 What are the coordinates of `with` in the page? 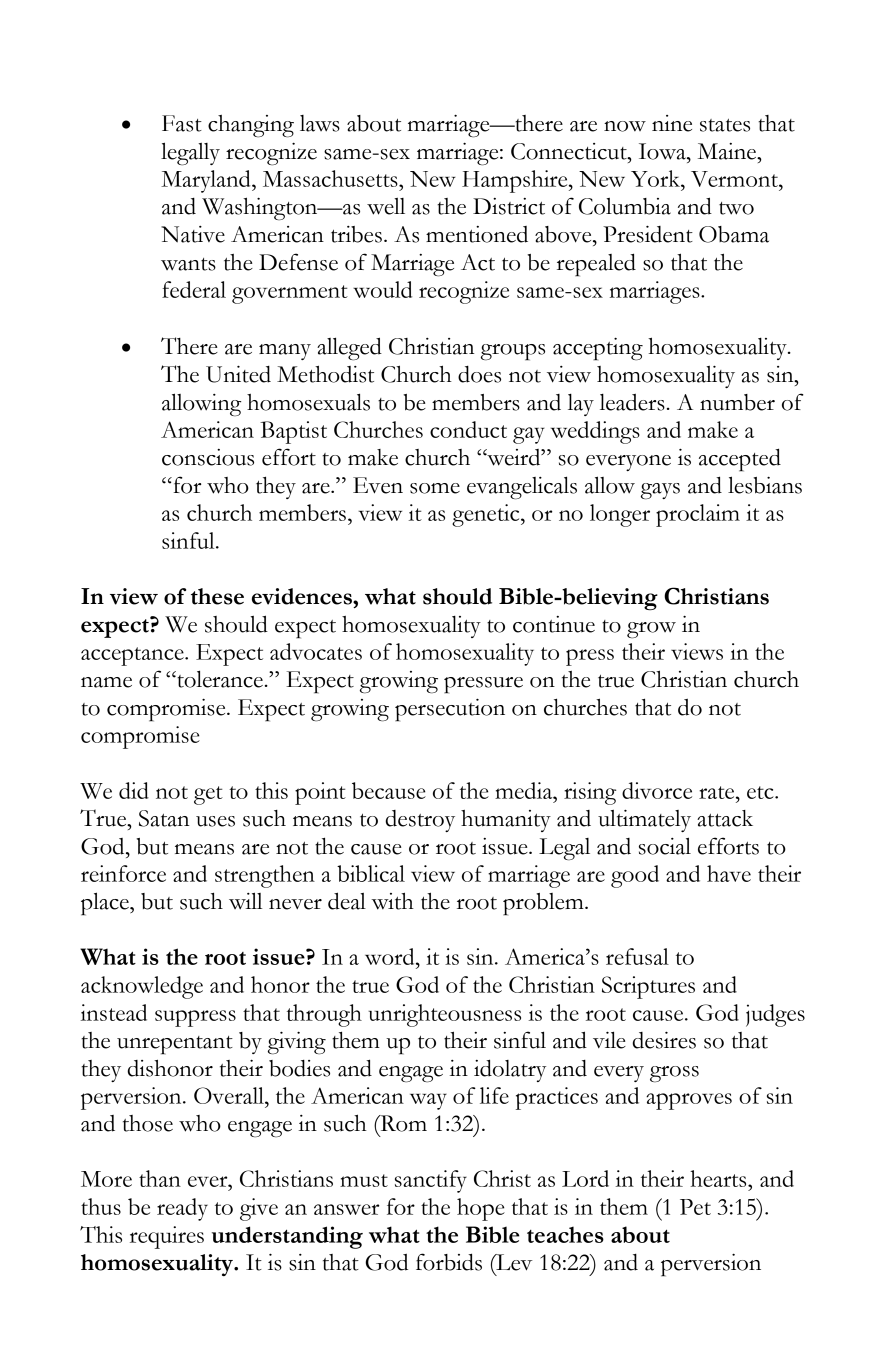 It's located at (392, 901).
